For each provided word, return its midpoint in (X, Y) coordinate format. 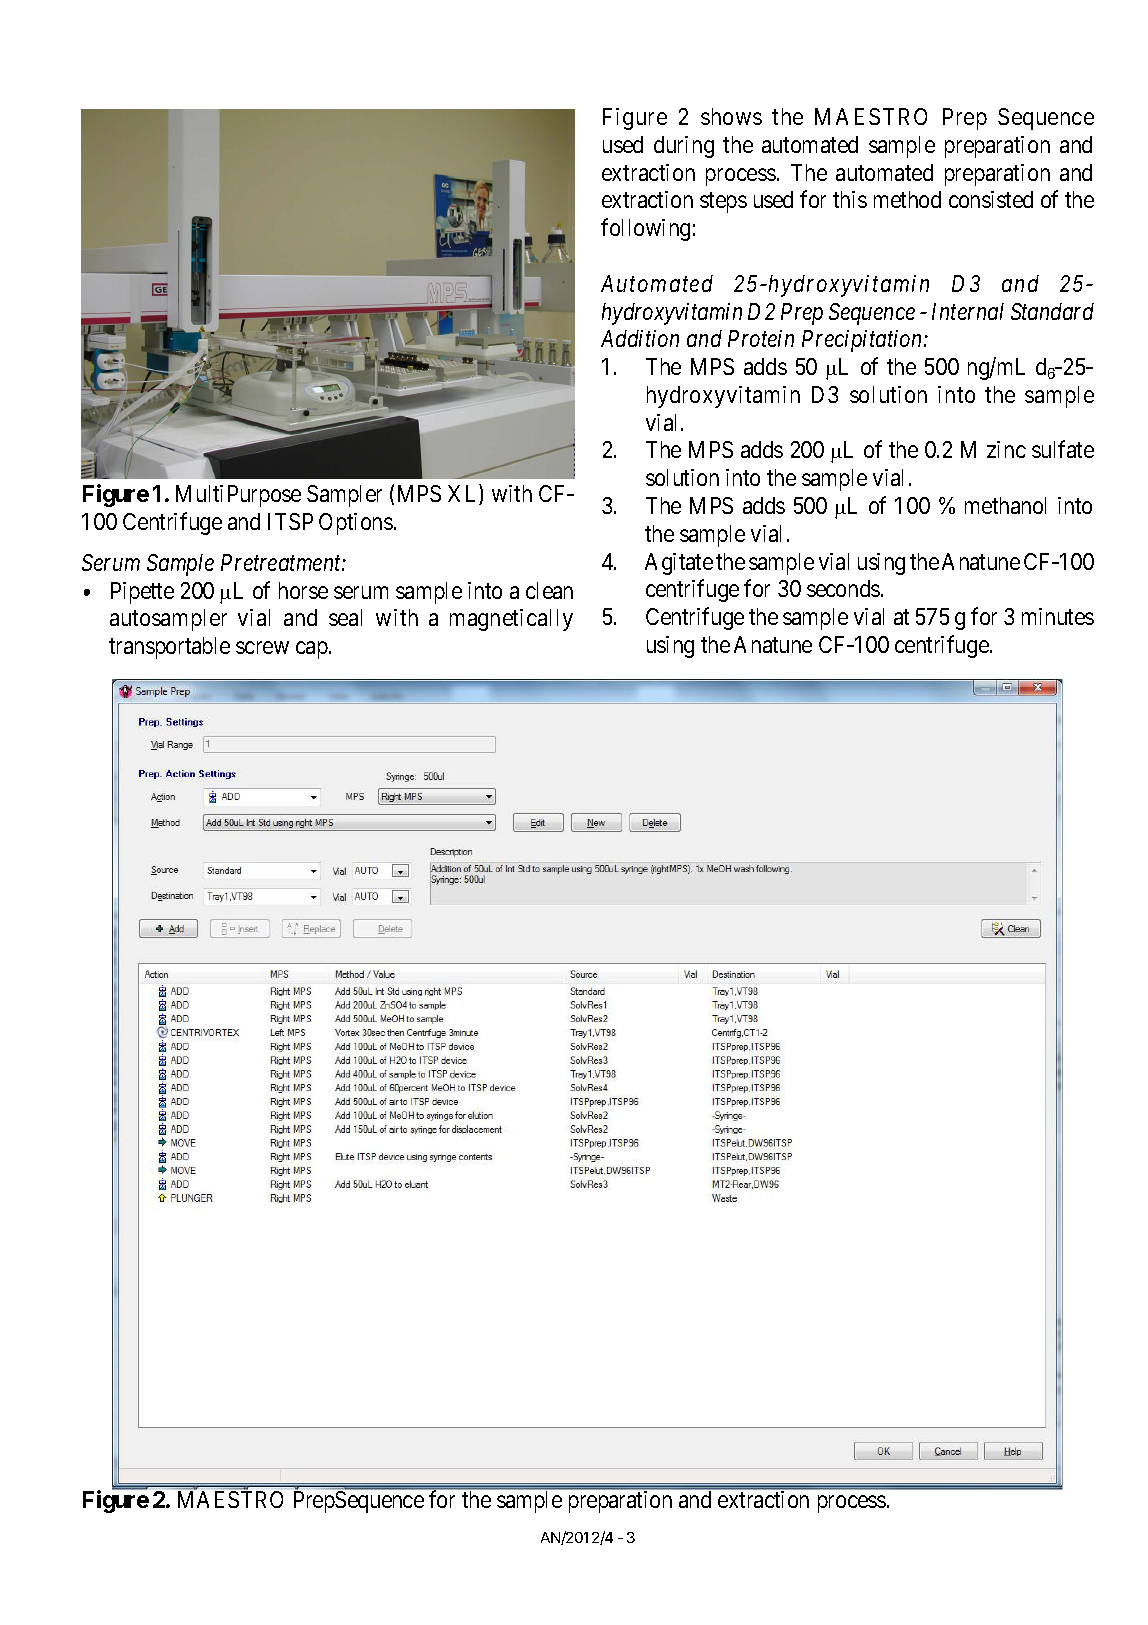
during (684, 147)
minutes (1058, 616)
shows (731, 116)
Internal (968, 311)
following (645, 229)
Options (356, 524)
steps (723, 203)
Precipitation (863, 341)
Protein (761, 338)
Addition (640, 338)
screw (262, 648)
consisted (991, 199)
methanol (1005, 505)
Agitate (679, 564)
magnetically (511, 620)
